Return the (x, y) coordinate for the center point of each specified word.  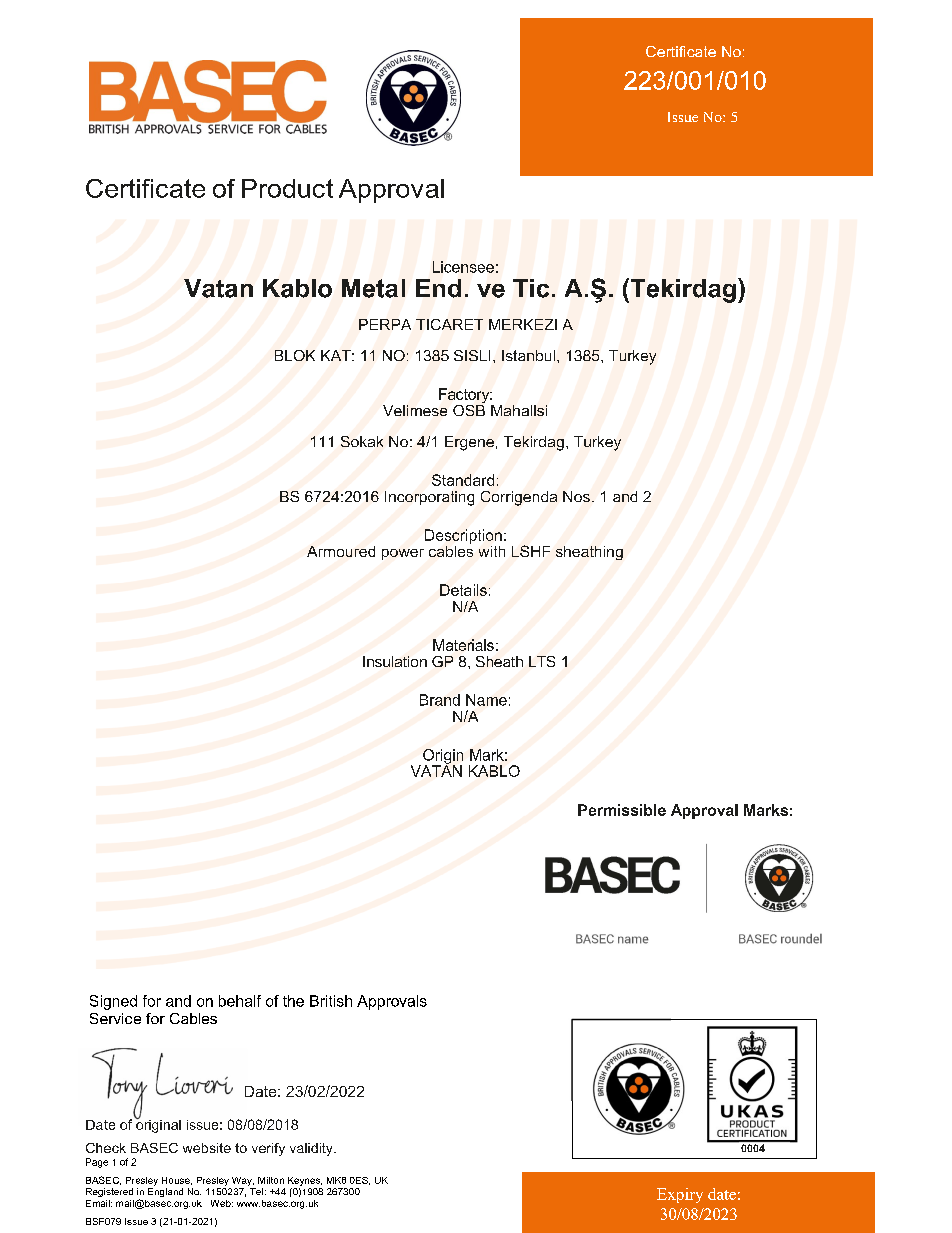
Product (287, 188)
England (165, 1192)
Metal (373, 288)
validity (312, 1149)
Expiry (680, 1195)
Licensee (463, 267)
